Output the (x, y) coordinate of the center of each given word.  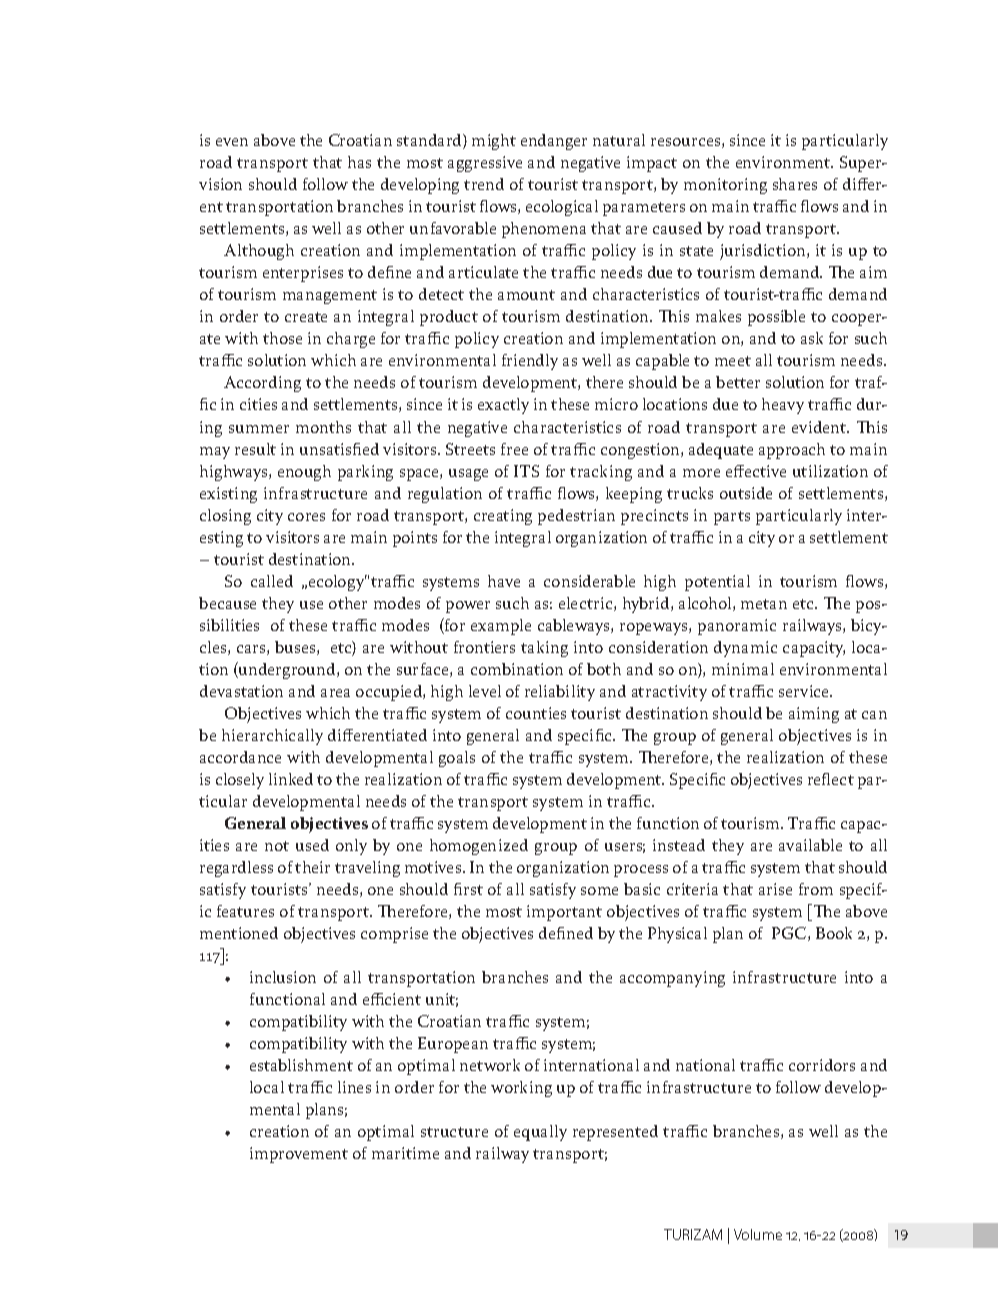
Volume (758, 1234)
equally (540, 1133)
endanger (554, 142)
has (359, 162)
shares (795, 184)
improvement (299, 1155)
